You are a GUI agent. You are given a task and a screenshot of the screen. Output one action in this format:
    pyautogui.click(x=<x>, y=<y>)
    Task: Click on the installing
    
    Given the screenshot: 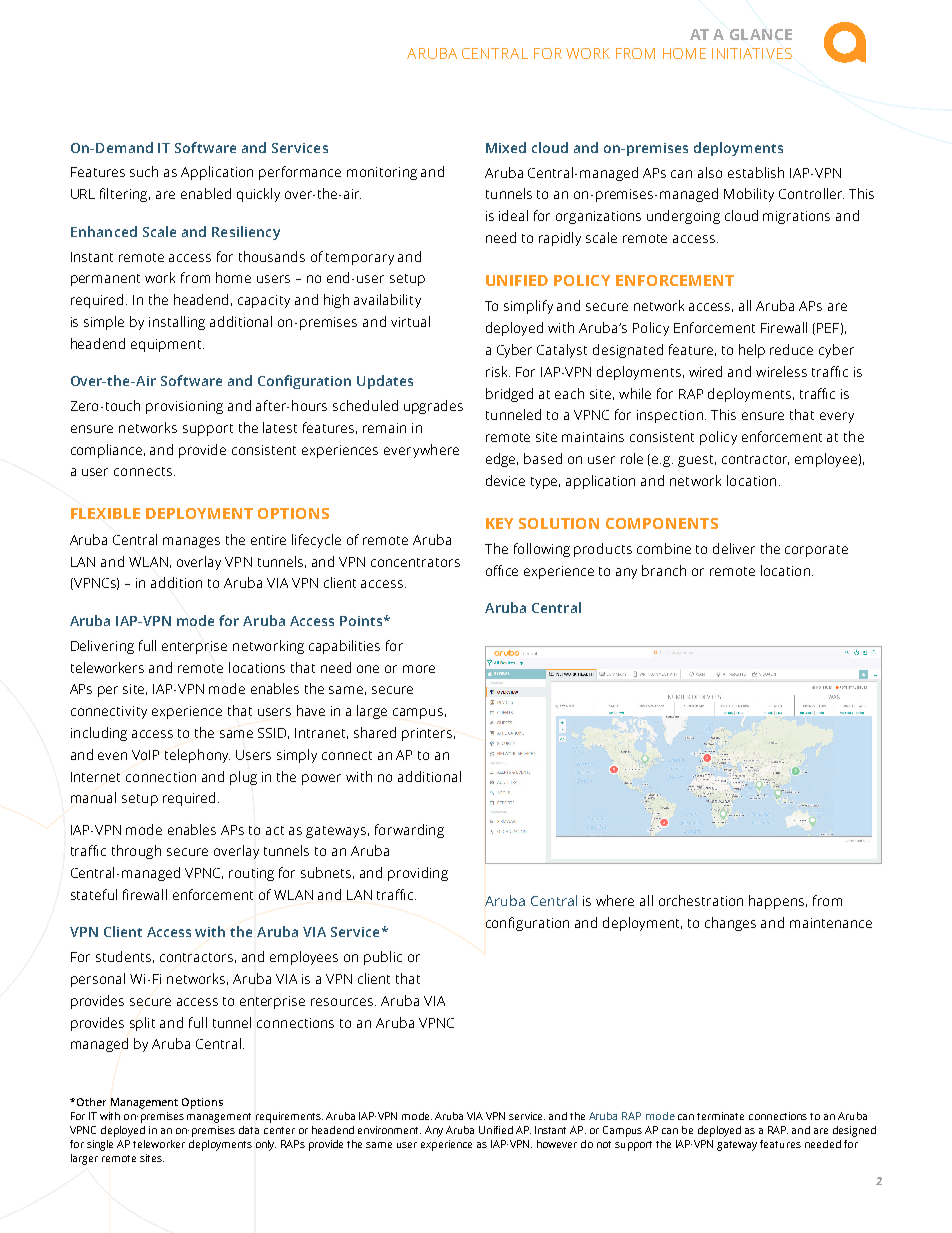 What is the action you would take?
    pyautogui.click(x=177, y=323)
